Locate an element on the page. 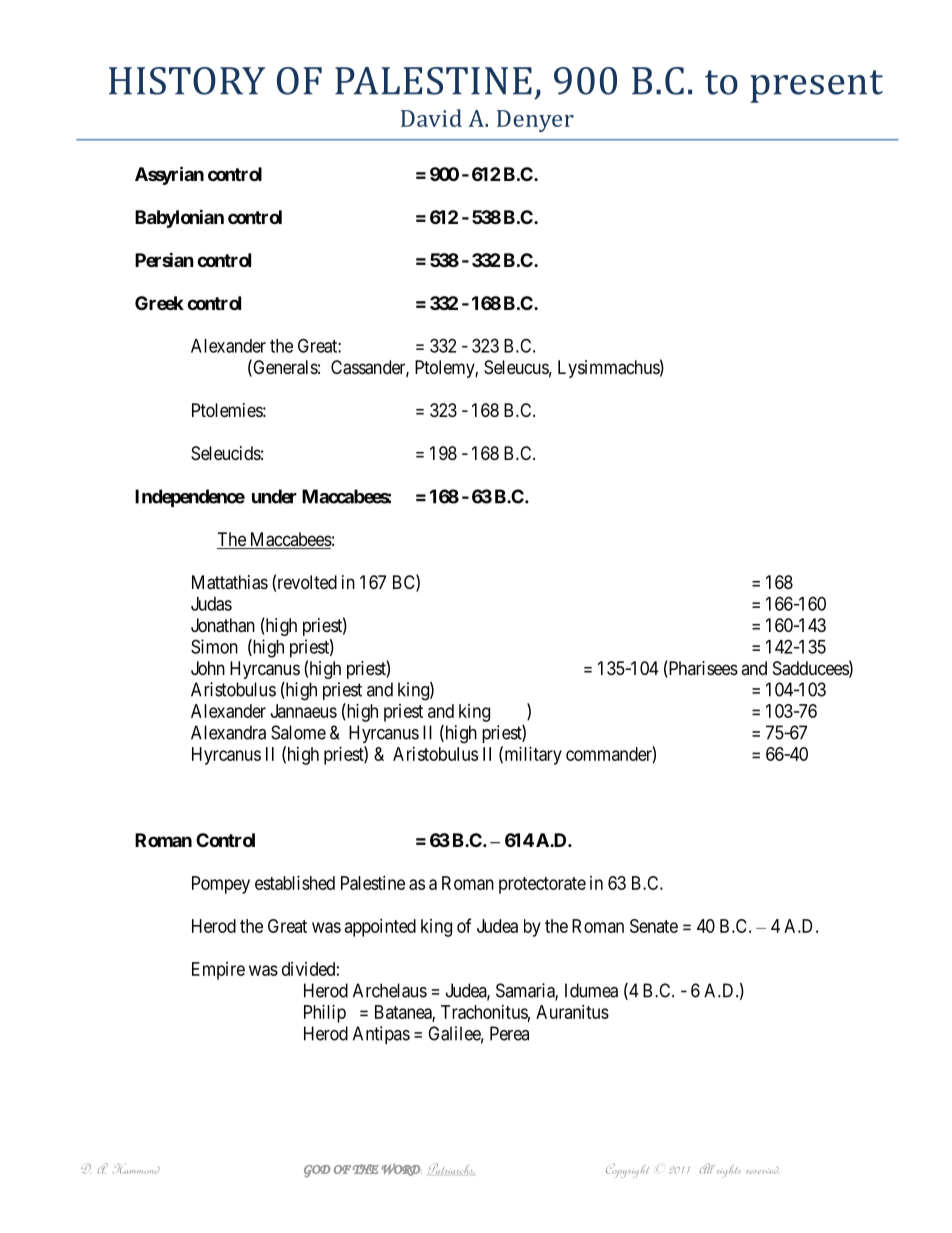 The height and width of the document is (1233, 952). Alexandra is located at coordinates (228, 732).
